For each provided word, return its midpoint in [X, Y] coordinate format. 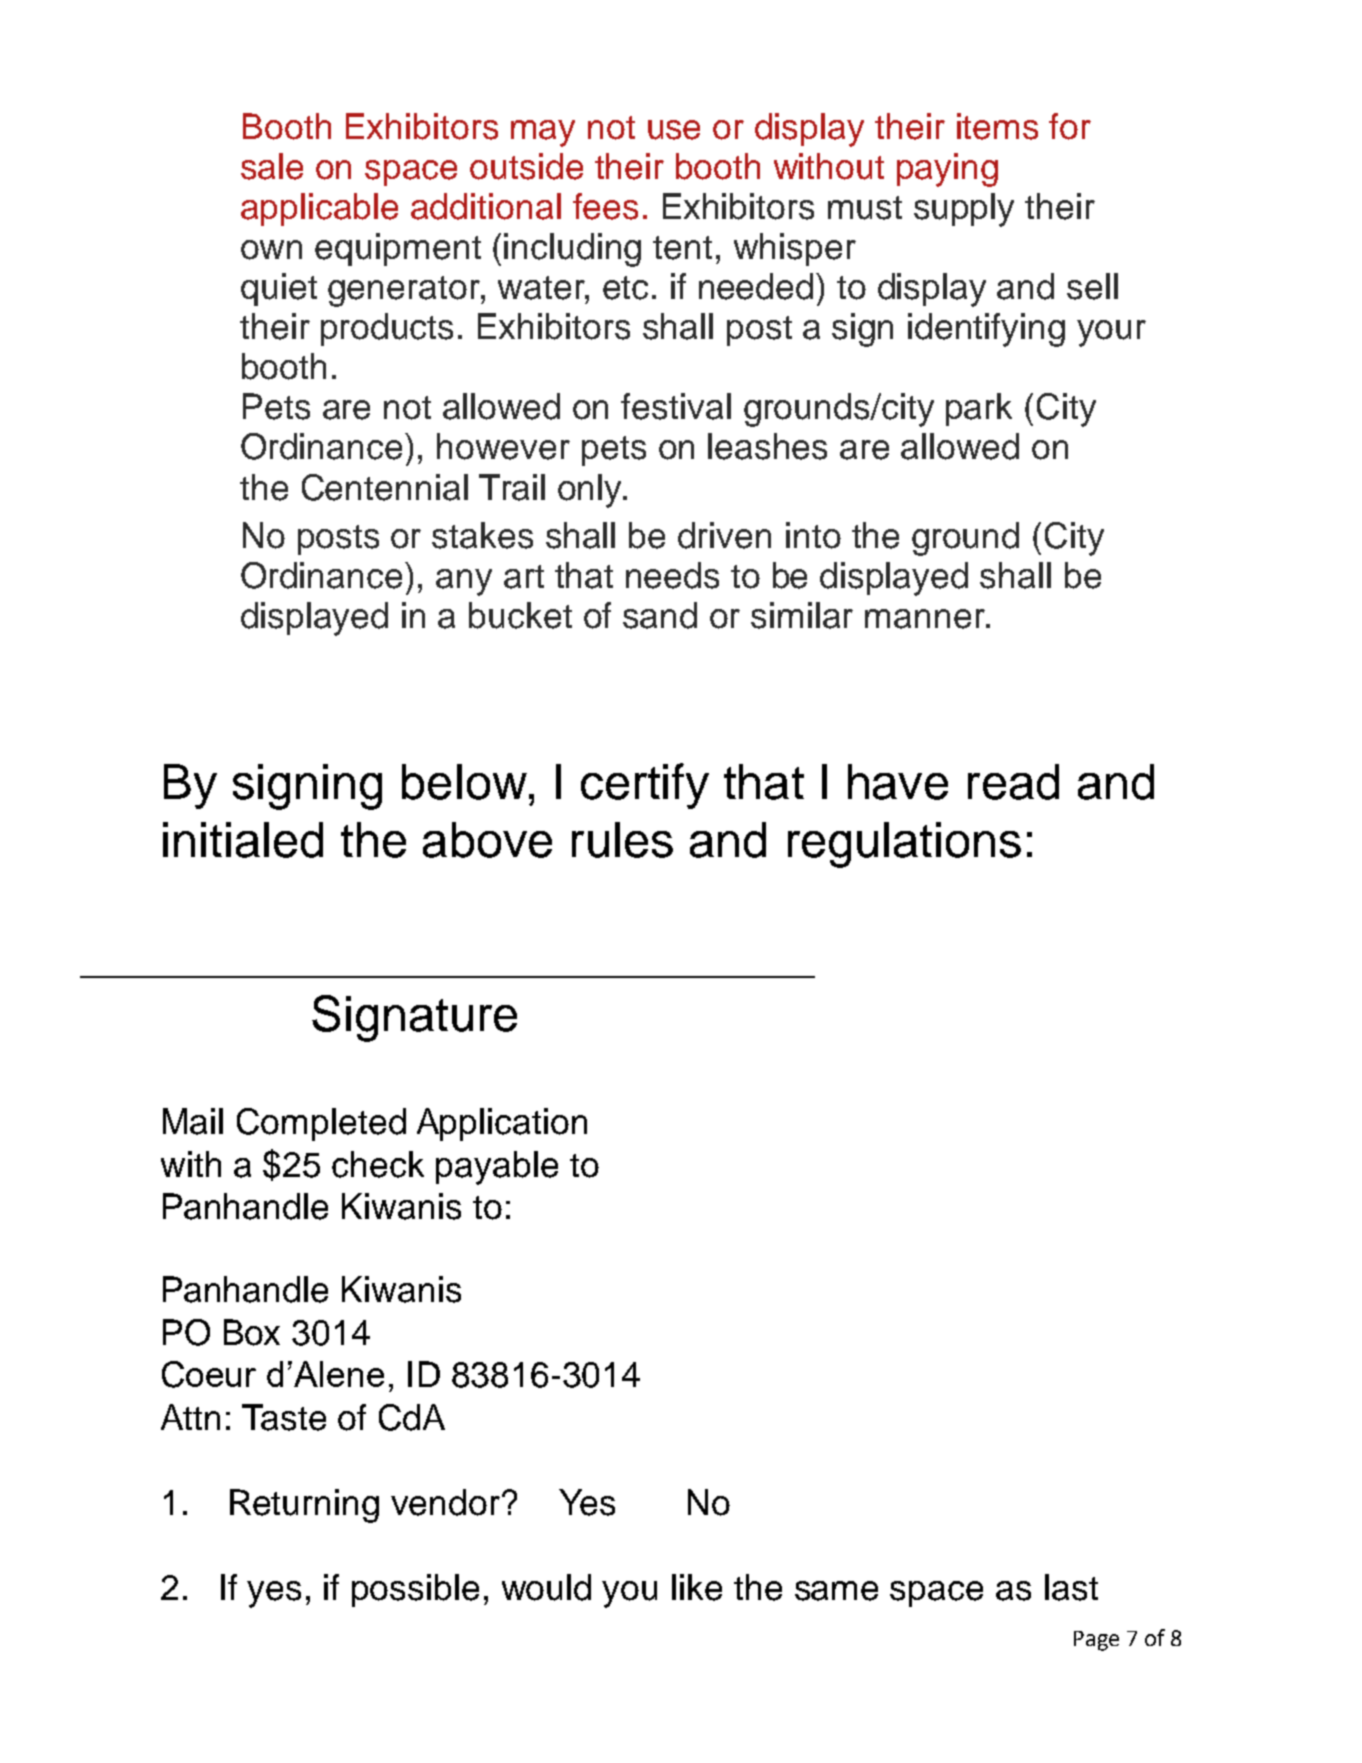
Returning [304, 1506]
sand [660, 615]
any [464, 582]
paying [947, 170]
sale [272, 166]
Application [502, 1124]
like [697, 1587]
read [1013, 782]
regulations [904, 845]
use [674, 130]
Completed [321, 1124]
